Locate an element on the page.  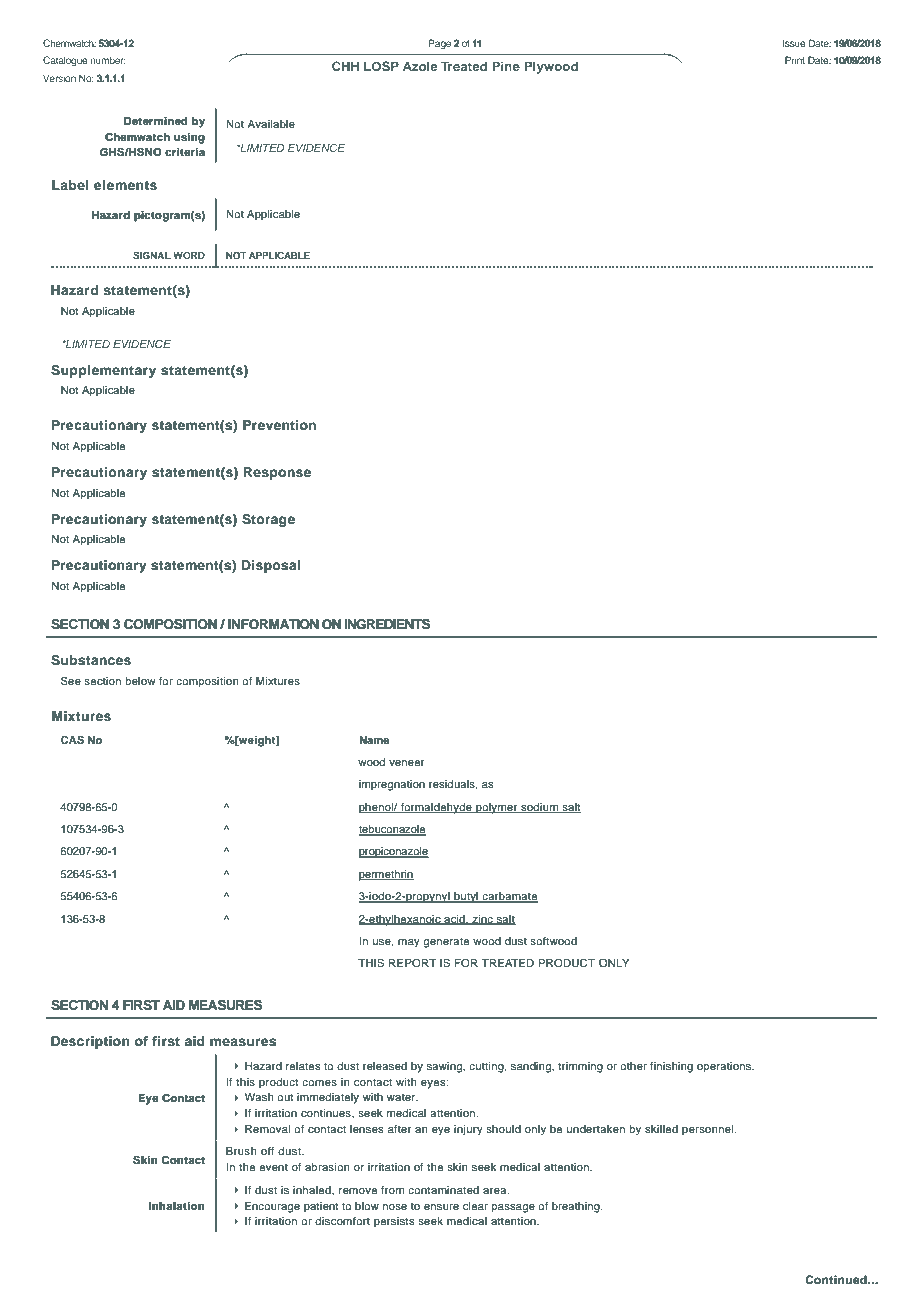
INGREDIENTS is located at coordinates (387, 624).
